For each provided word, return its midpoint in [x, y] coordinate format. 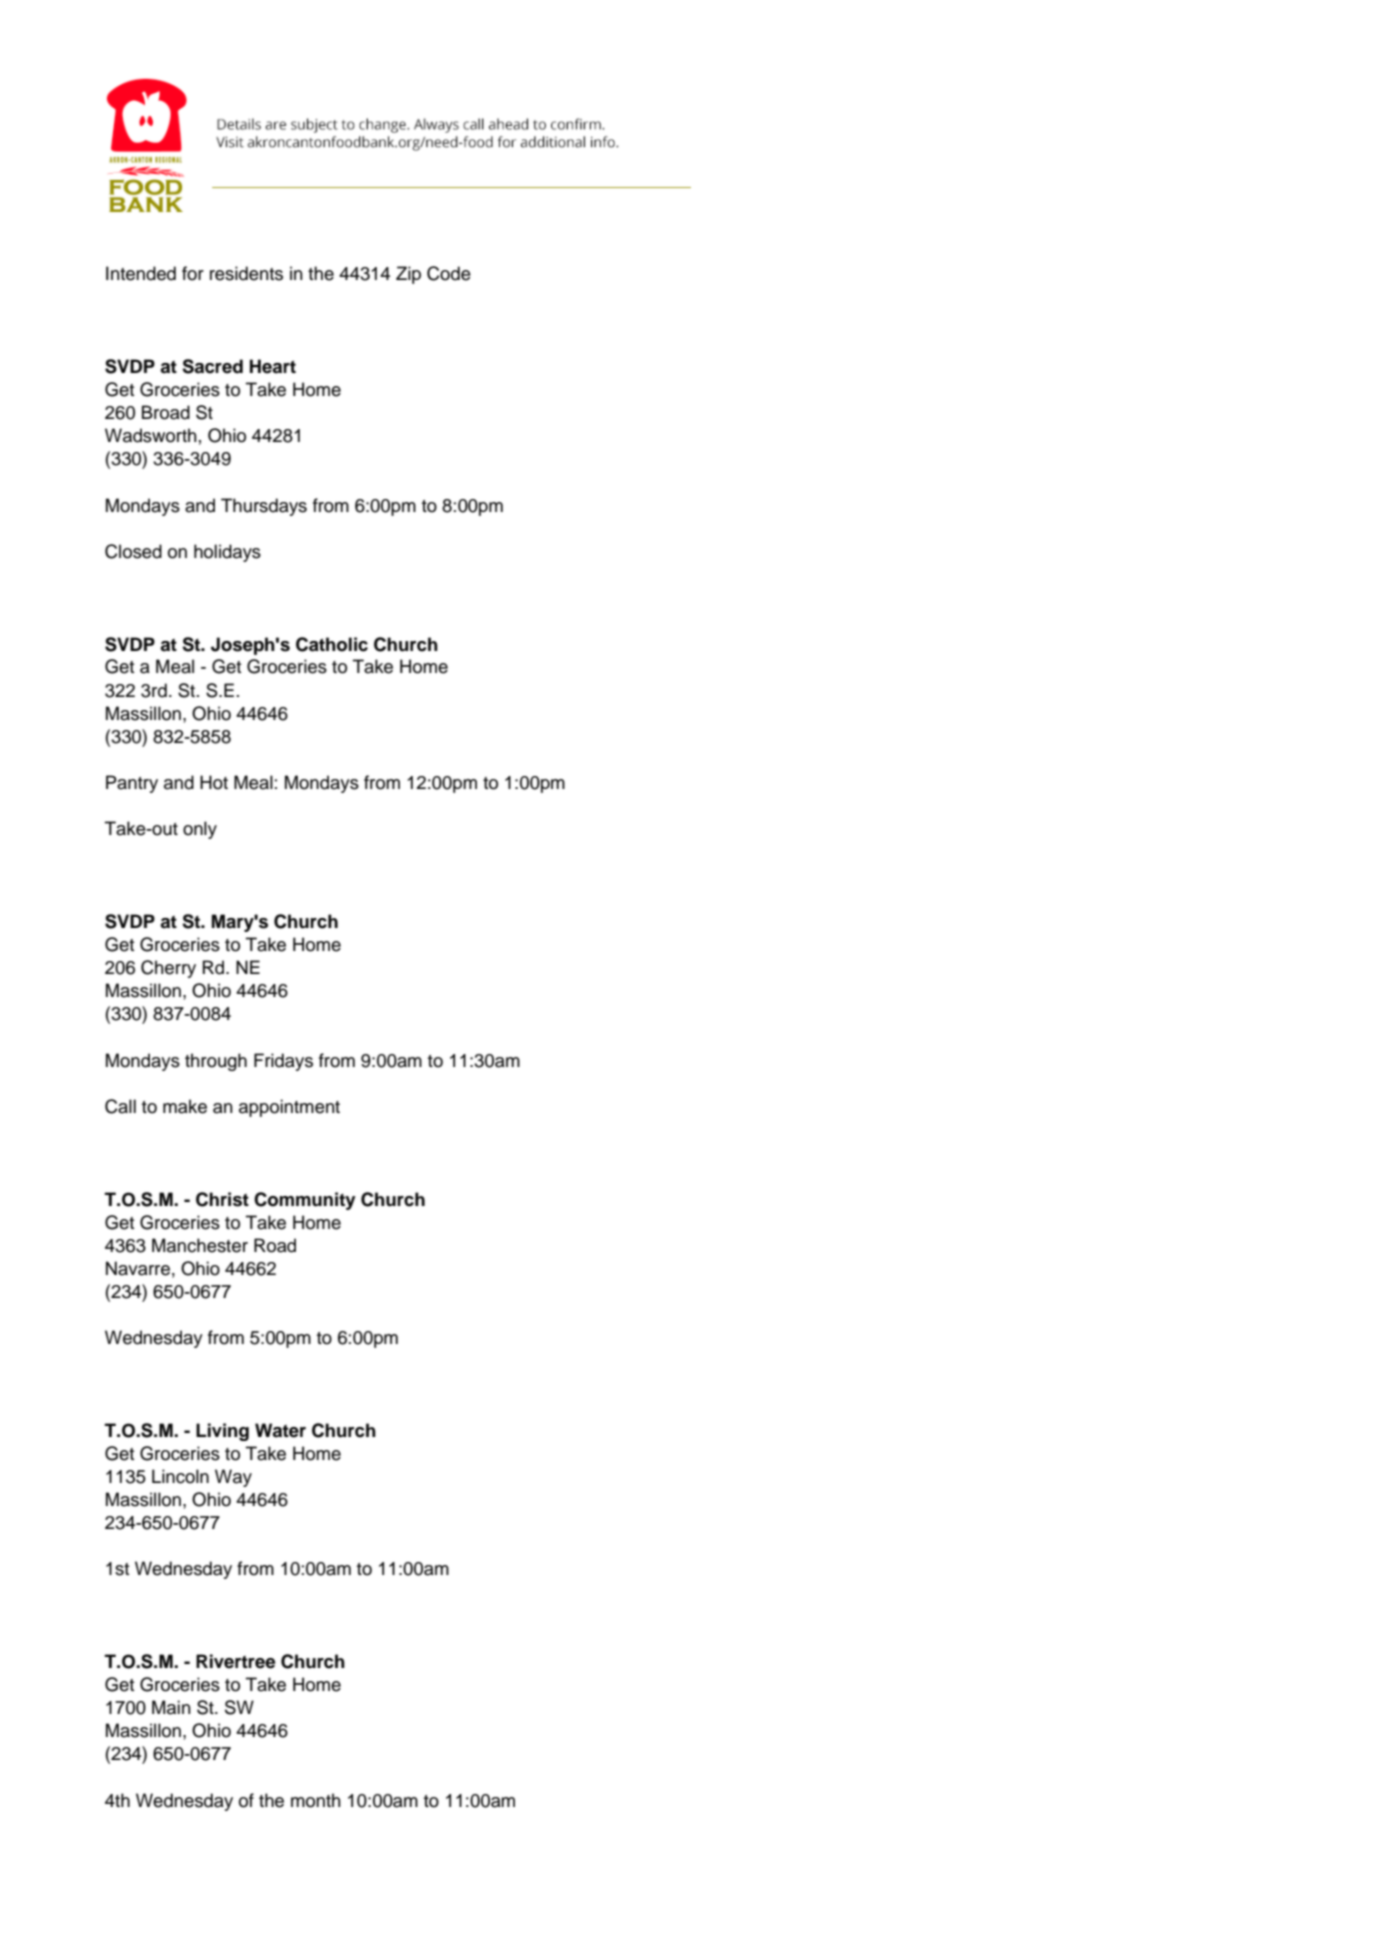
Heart [273, 366]
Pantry [132, 784]
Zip [408, 275]
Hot [214, 782]
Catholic [332, 644]
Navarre [138, 1268]
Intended [141, 273]
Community [305, 1201]
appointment [289, 1108]
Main [171, 1707]
